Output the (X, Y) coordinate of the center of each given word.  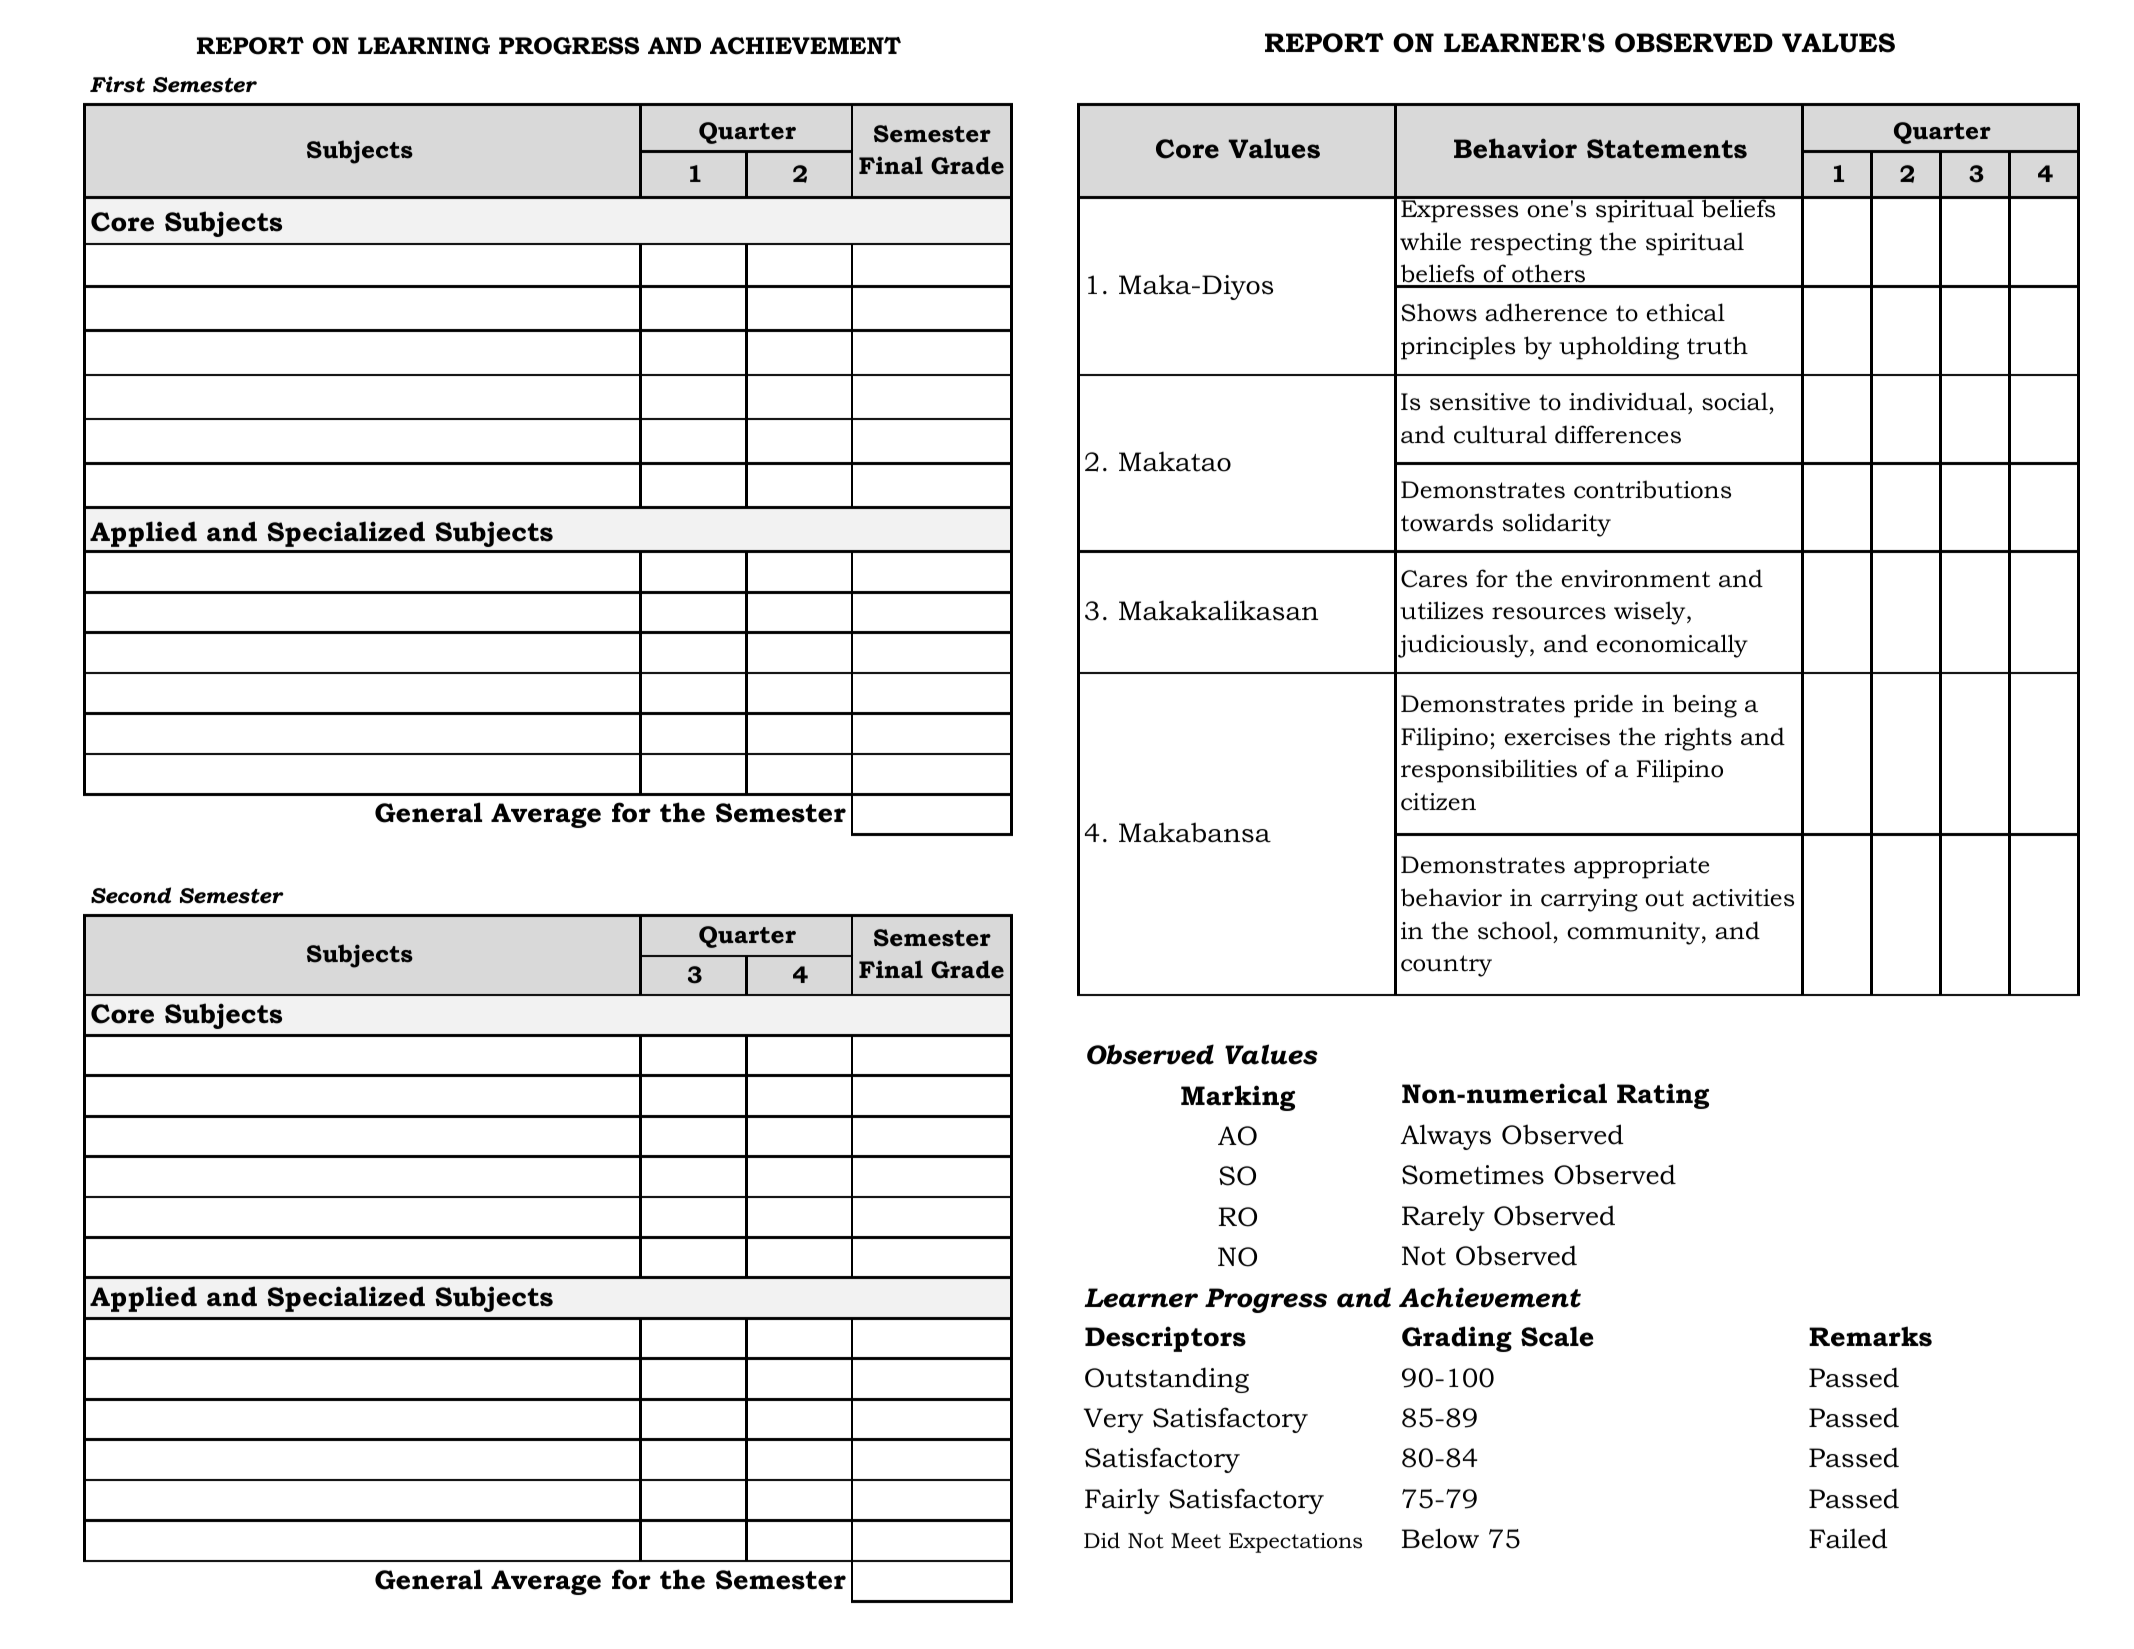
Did (1102, 1540)
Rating (1663, 1096)
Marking (1238, 1098)
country (1446, 966)
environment (1636, 579)
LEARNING (424, 46)
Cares (1434, 579)
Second (131, 895)
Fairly (1122, 1501)
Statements (1667, 149)
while (1430, 241)
